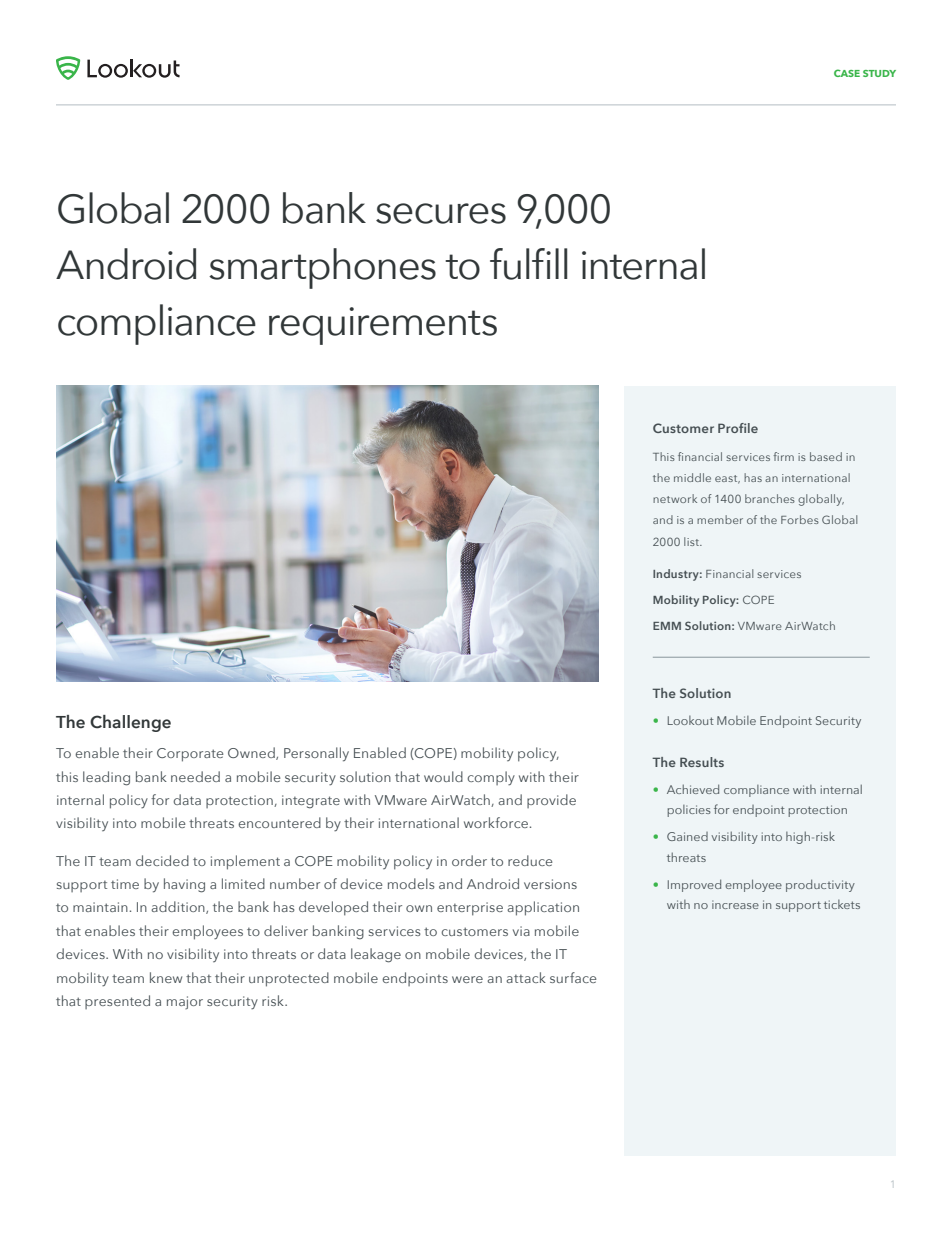  What do you see at coordinates (675, 498) in the screenshot?
I see `network` at bounding box center [675, 498].
